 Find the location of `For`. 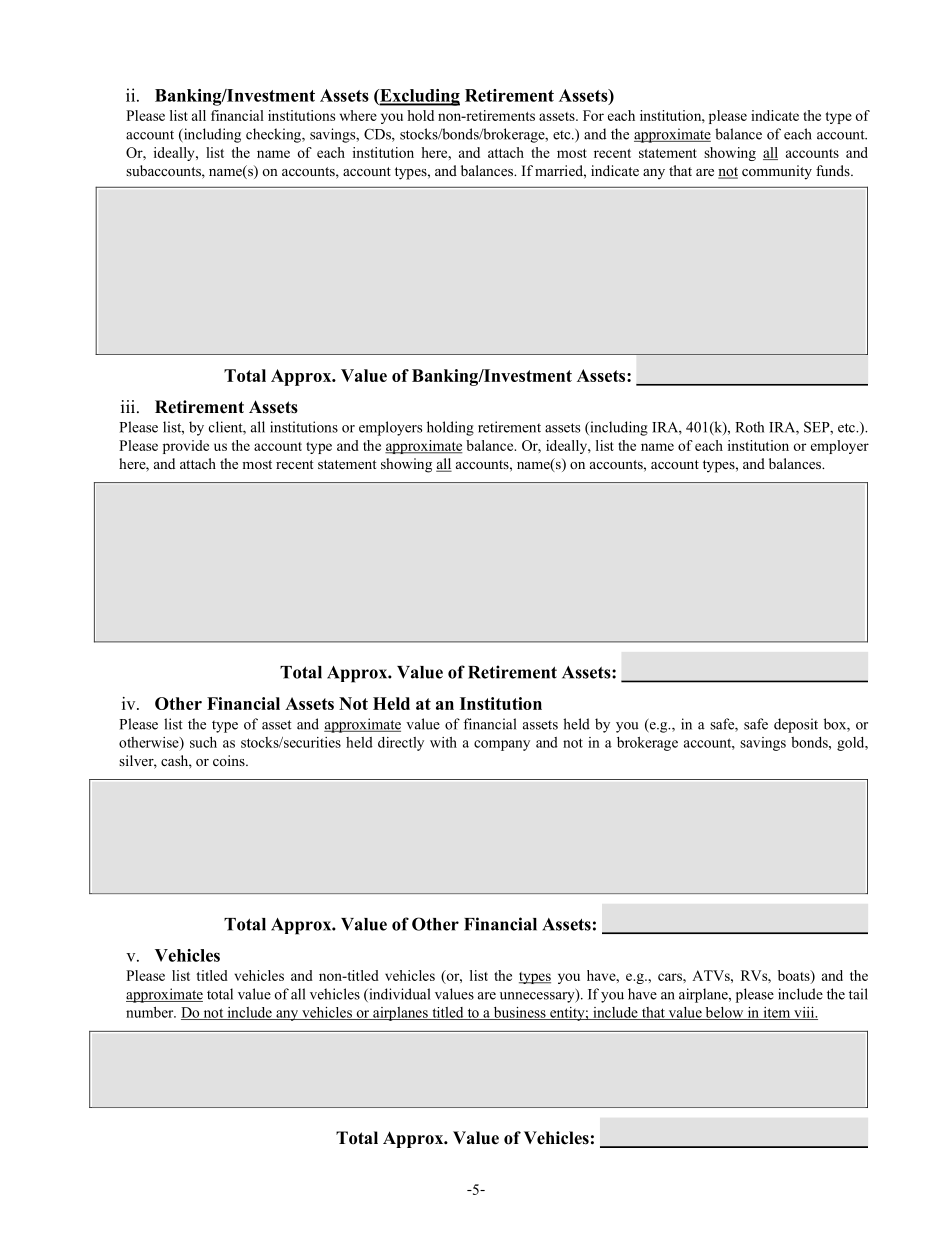

For is located at coordinates (593, 115).
